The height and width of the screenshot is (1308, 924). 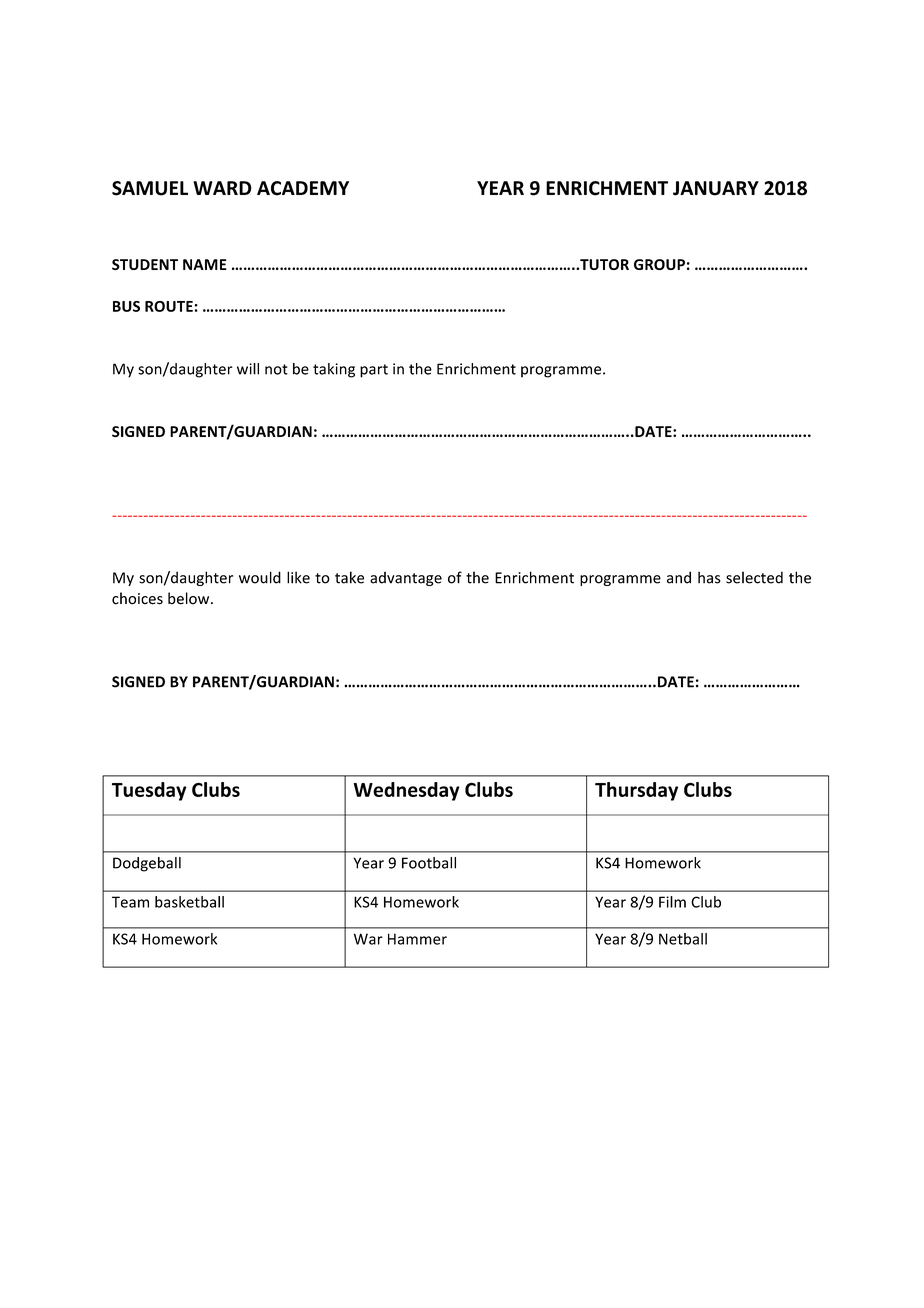 I want to click on basketball, so click(x=189, y=902).
